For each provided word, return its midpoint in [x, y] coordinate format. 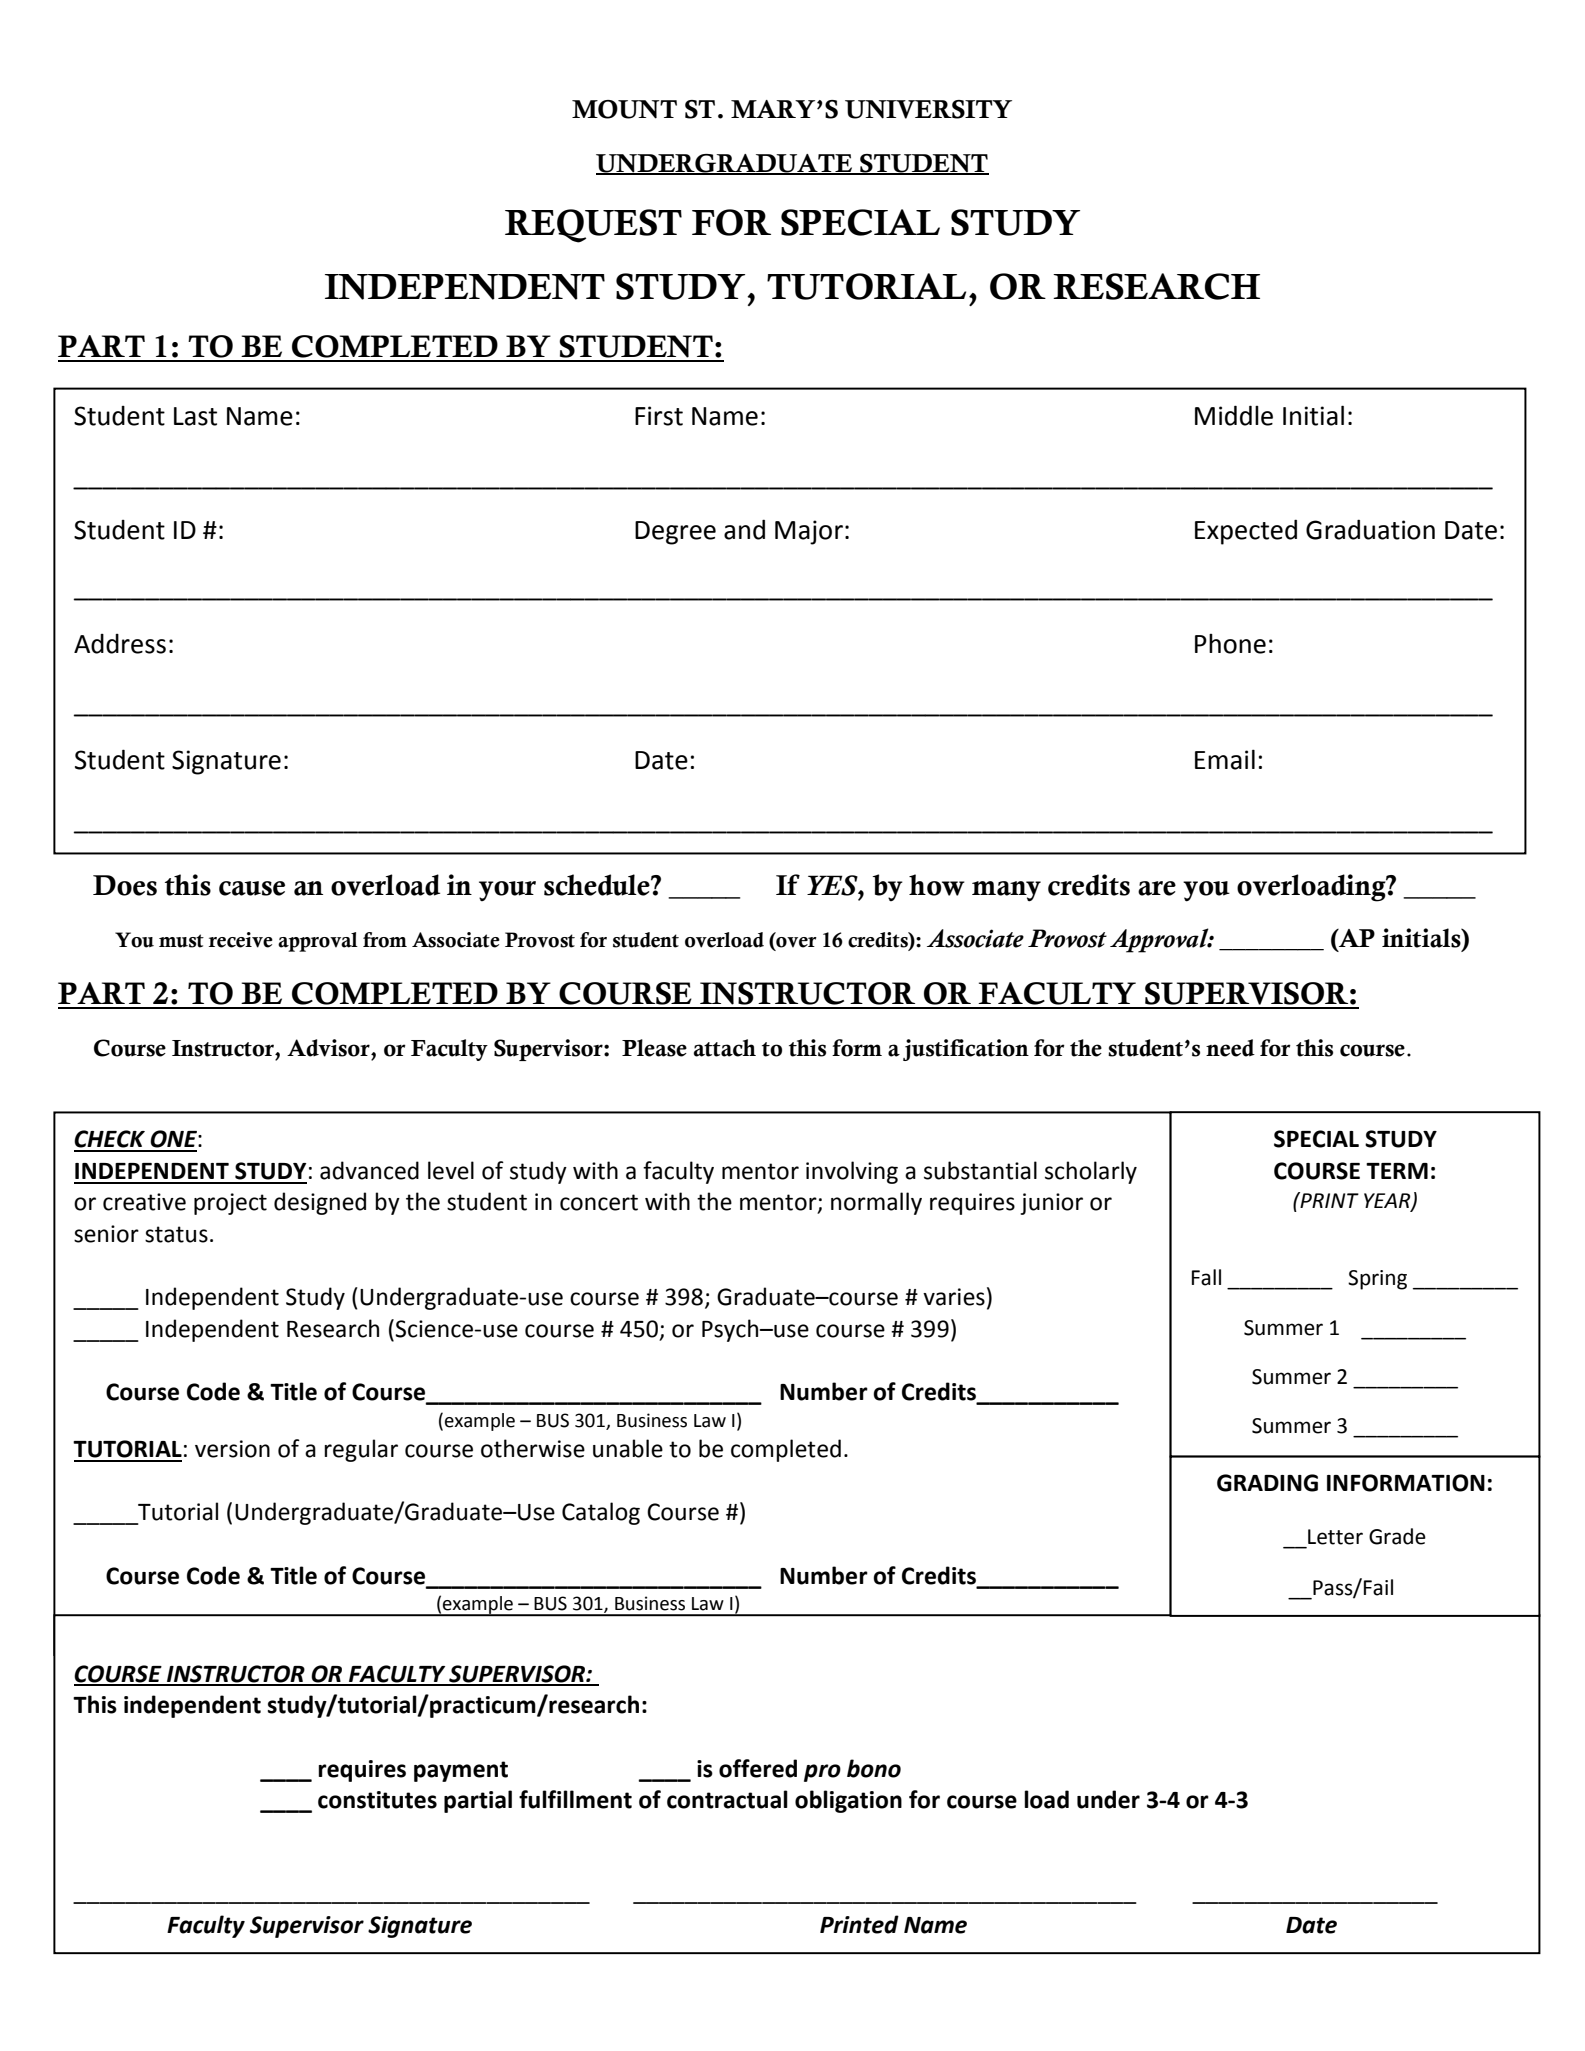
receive [241, 940]
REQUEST [593, 226]
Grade [1397, 1536]
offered [758, 1768]
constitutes [377, 1800]
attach [724, 1048]
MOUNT [624, 109]
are [1157, 888]
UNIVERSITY [928, 109]
